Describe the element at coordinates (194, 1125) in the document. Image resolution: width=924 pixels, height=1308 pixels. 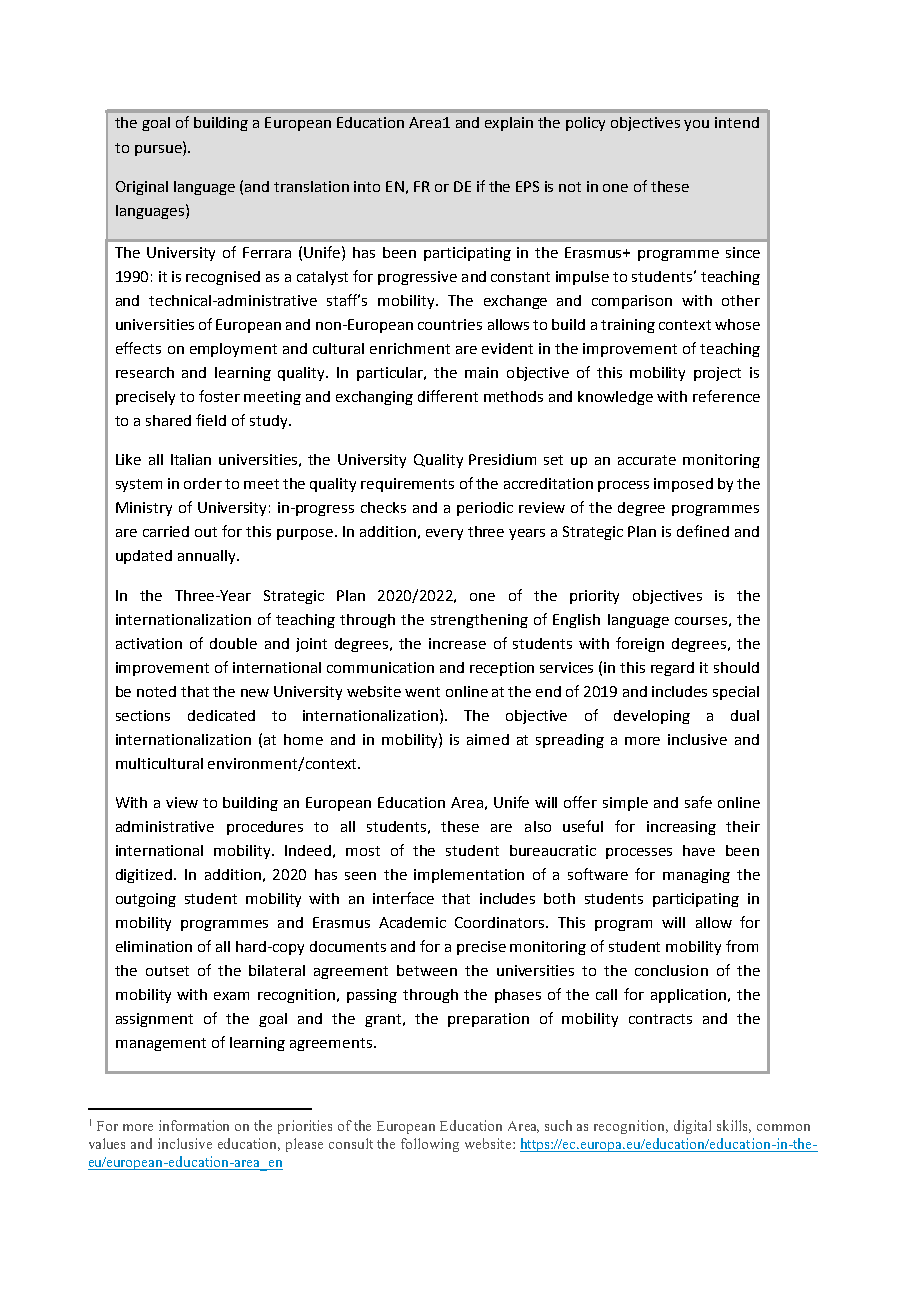
I see `information` at that location.
